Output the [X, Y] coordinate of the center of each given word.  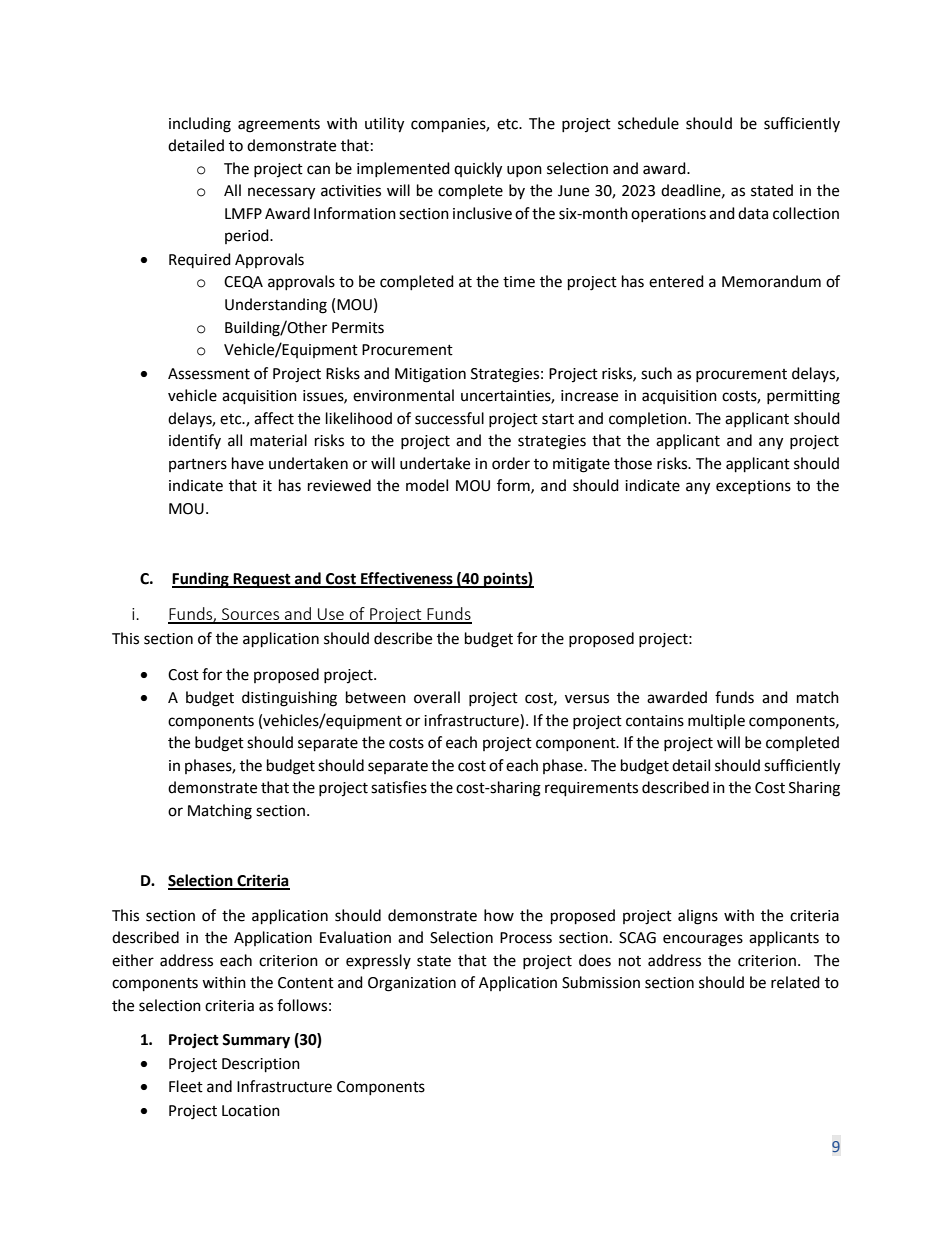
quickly [478, 170]
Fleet [186, 1086]
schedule [648, 123]
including [200, 125]
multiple [716, 722]
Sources [251, 615]
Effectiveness [407, 579]
